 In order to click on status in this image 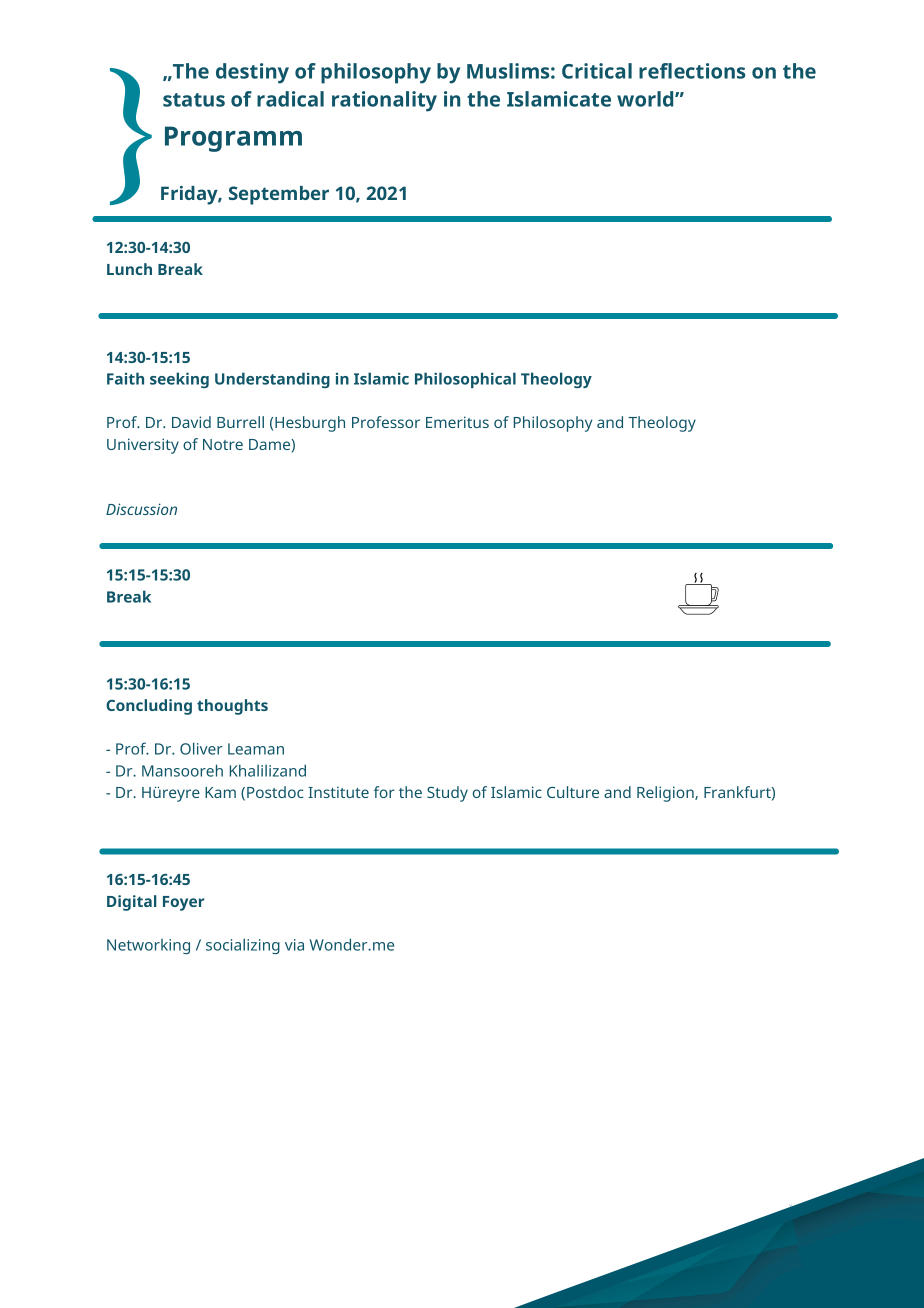, I will do `click(194, 100)`.
